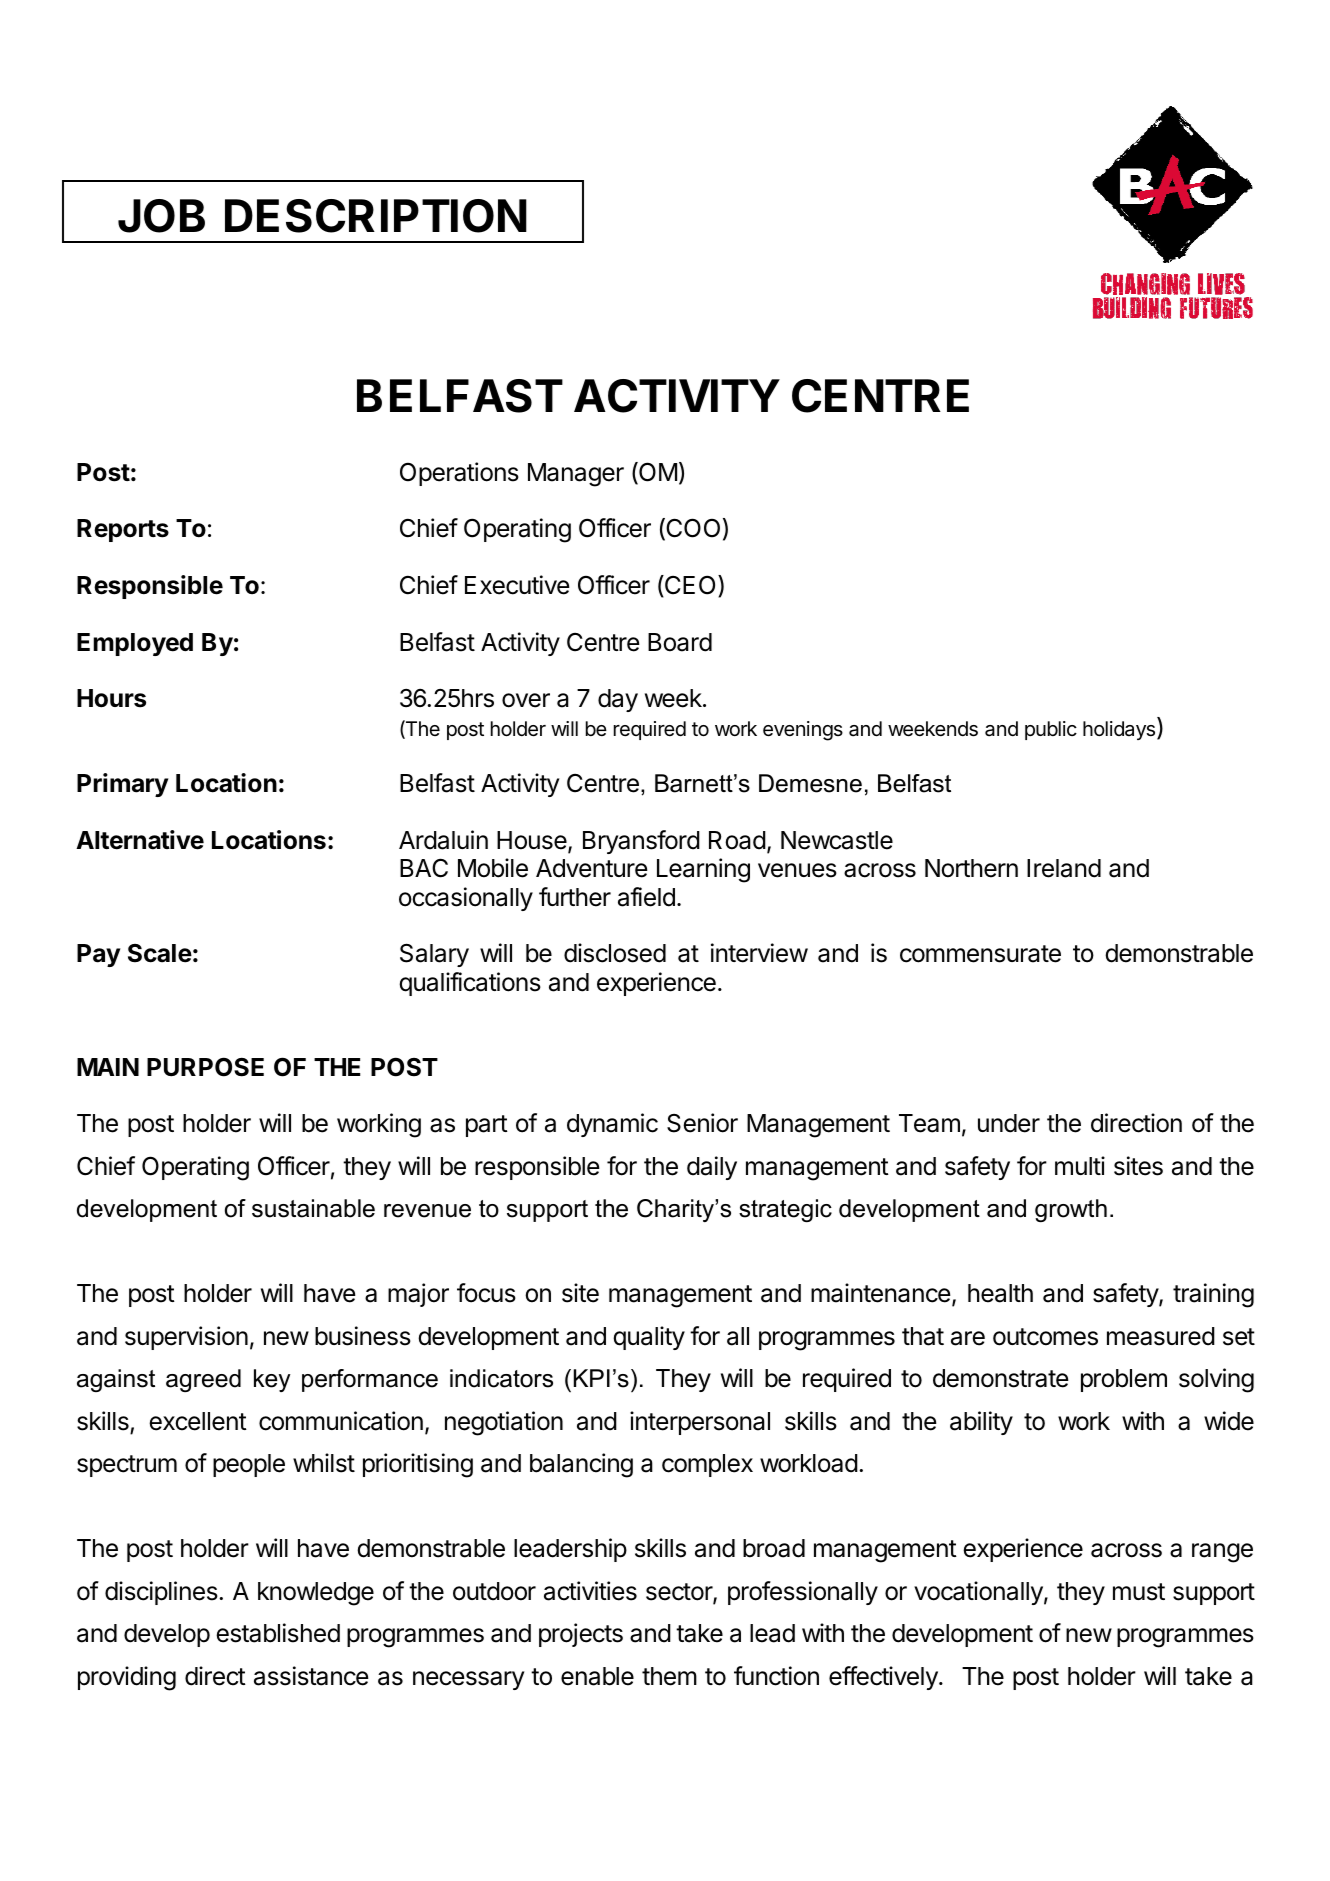 This page has width=1330, height=1881. I want to click on commensurate, so click(980, 954).
